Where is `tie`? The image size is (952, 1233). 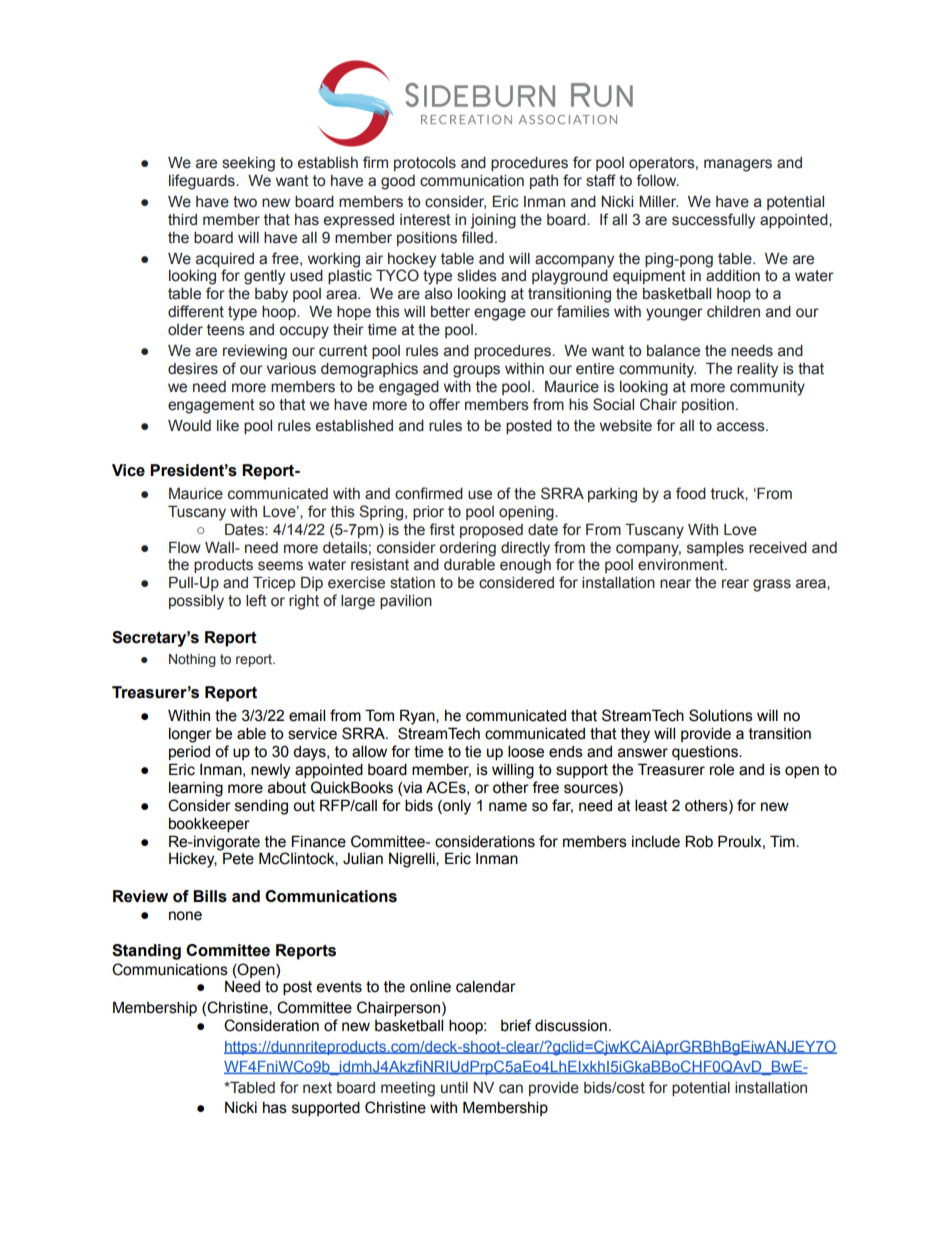
tie is located at coordinates (473, 752).
